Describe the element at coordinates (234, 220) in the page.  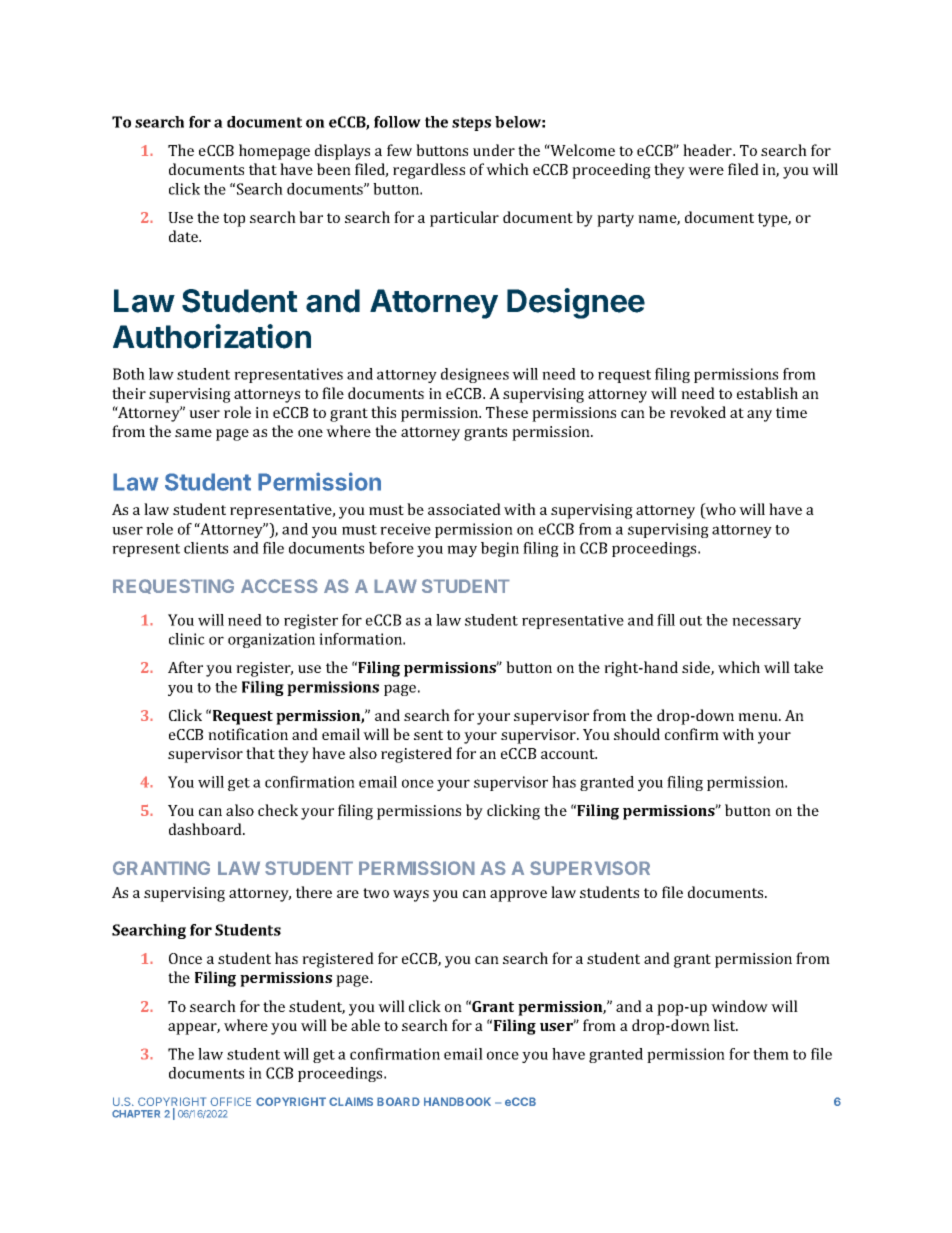
I see `top` at that location.
